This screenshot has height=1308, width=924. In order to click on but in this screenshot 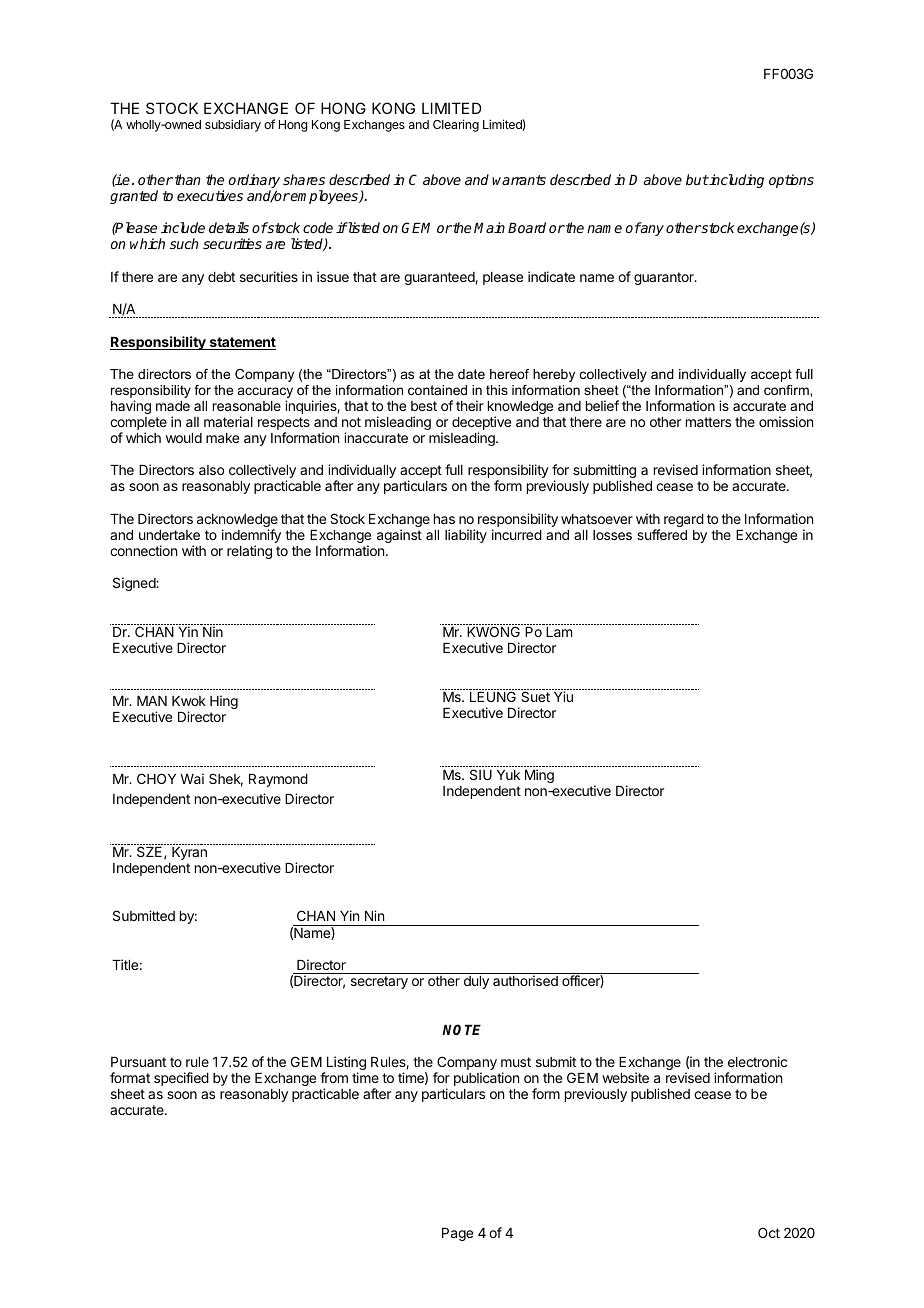, I will do `click(697, 179)`.
